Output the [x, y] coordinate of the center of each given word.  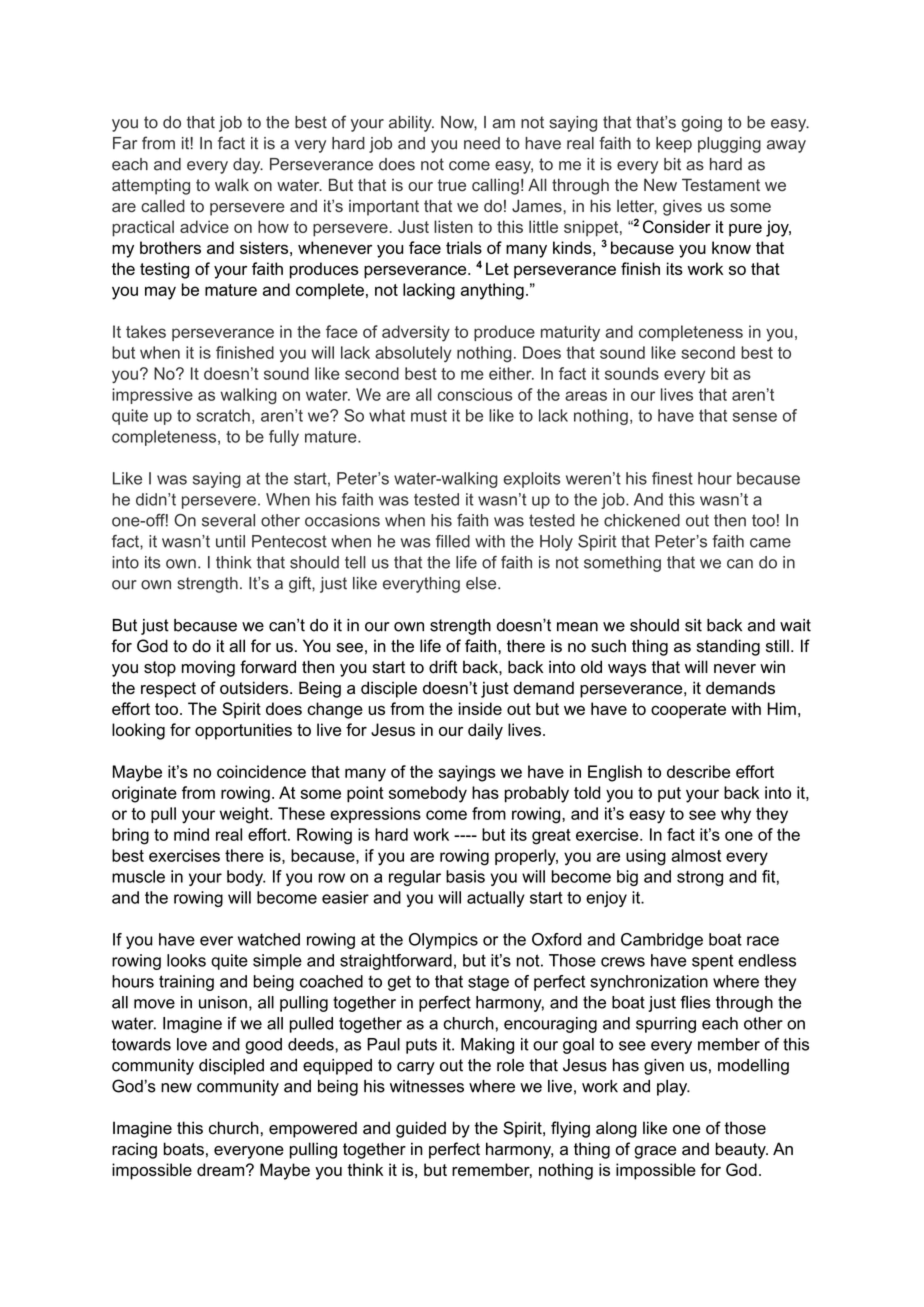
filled [453, 541]
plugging [729, 145]
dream [222, 1169]
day [248, 166]
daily [485, 731]
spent [712, 962]
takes [146, 331]
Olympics [443, 941]
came [770, 543]
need [482, 143]
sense [755, 417]
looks [186, 960]
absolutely [413, 354]
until [230, 541]
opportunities [243, 731]
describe [698, 771]
